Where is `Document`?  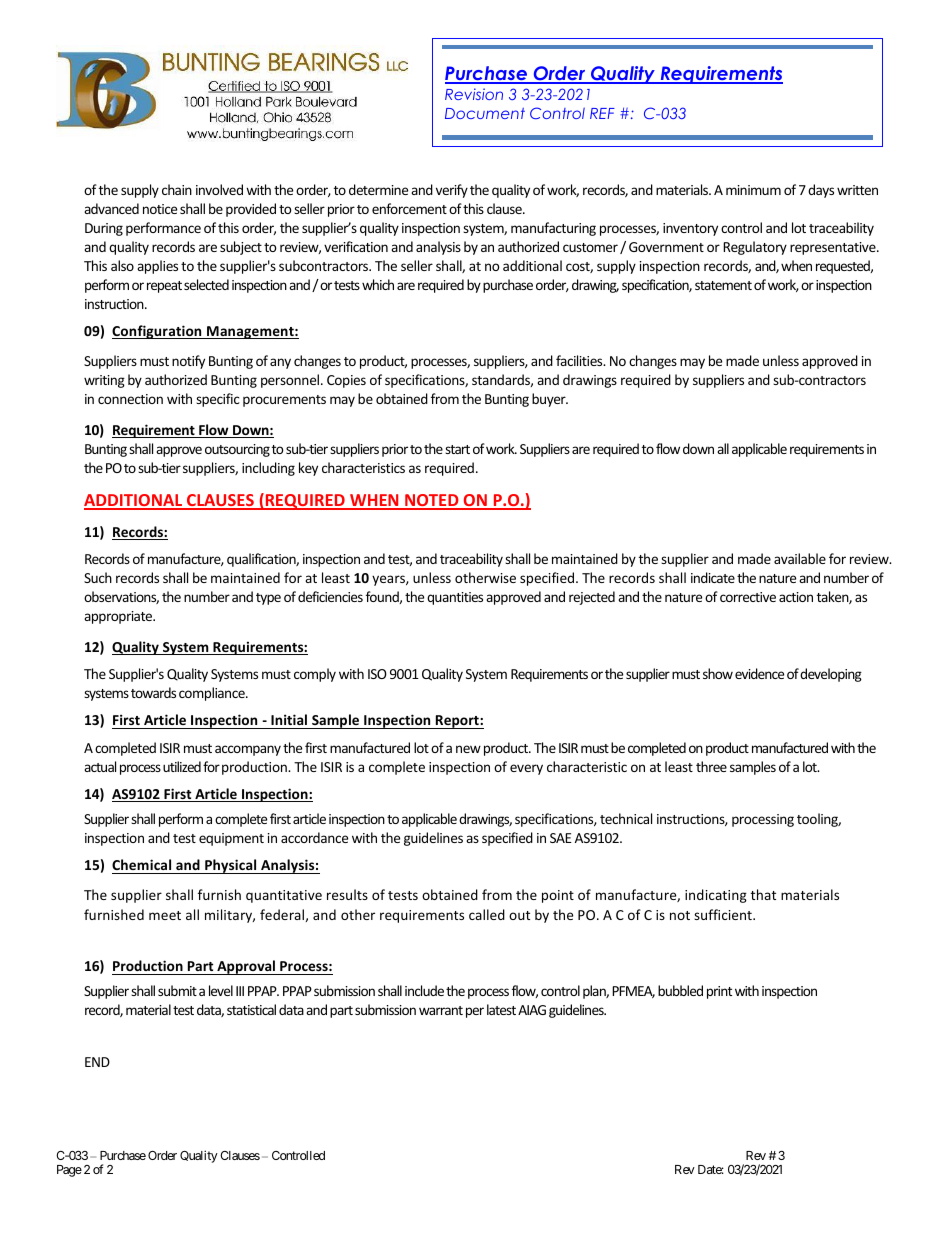
Document is located at coordinates (485, 113).
